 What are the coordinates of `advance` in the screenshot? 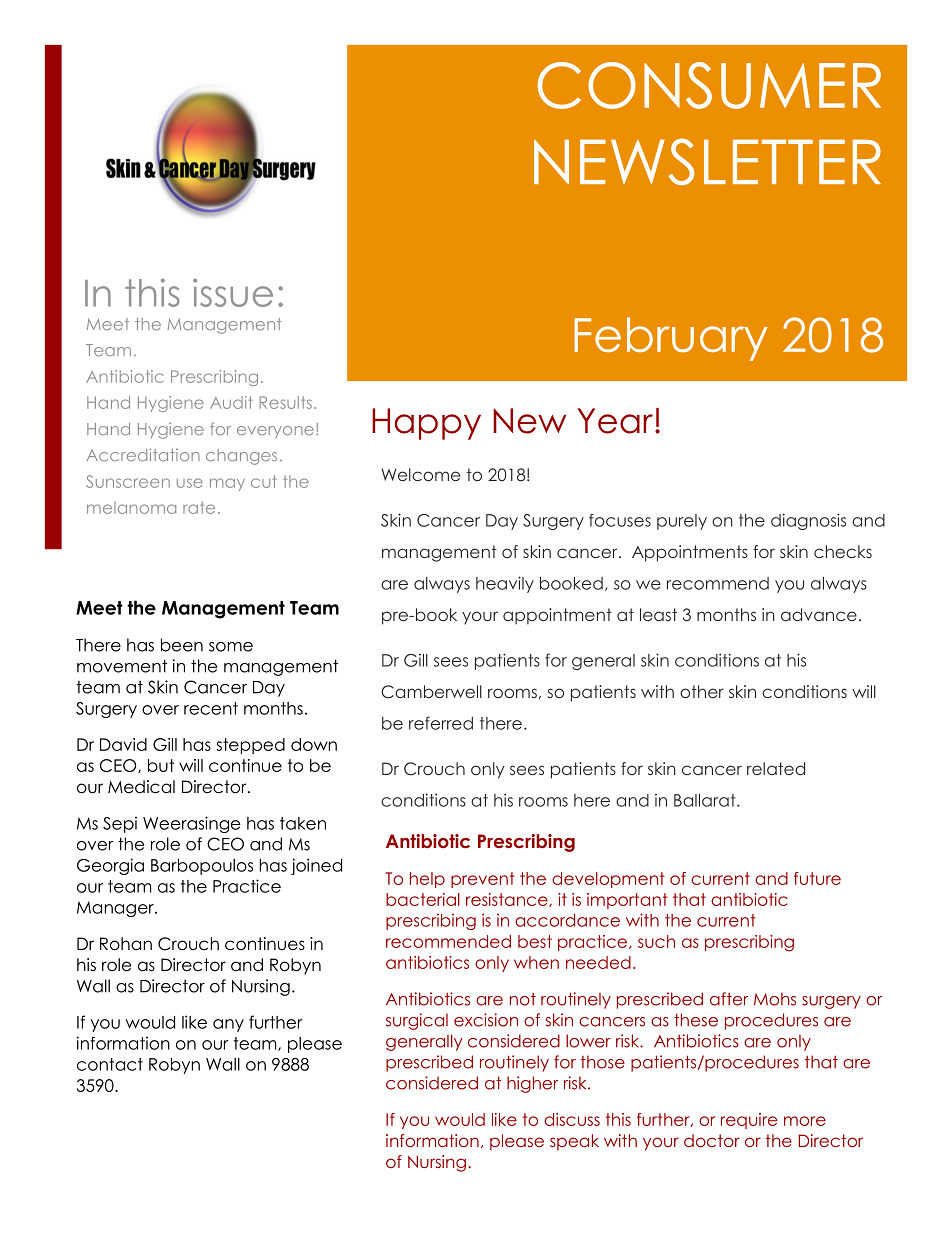 It's located at (819, 614).
